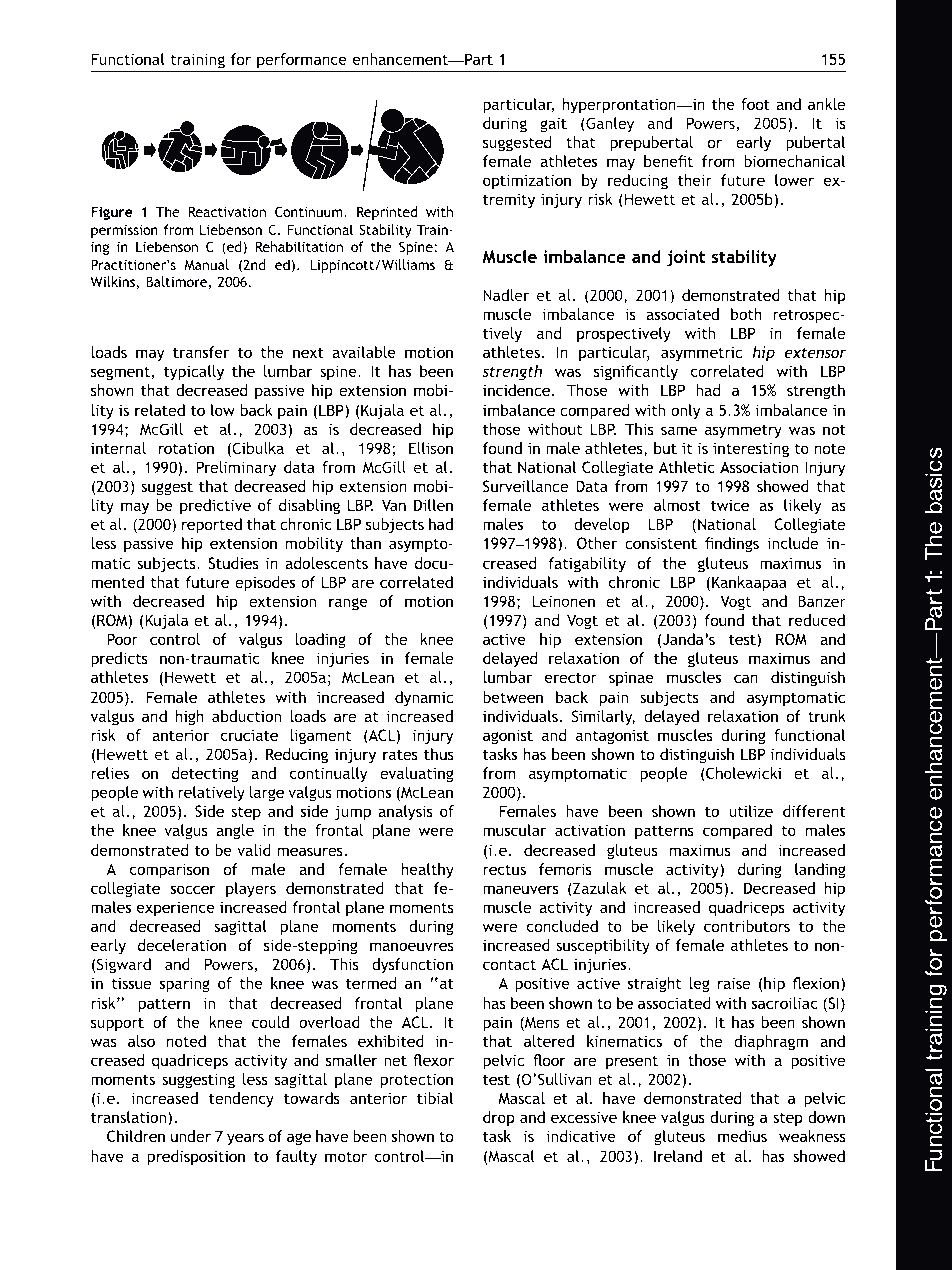  Describe the element at coordinates (817, 620) in the screenshot. I see `reduced` at that location.
